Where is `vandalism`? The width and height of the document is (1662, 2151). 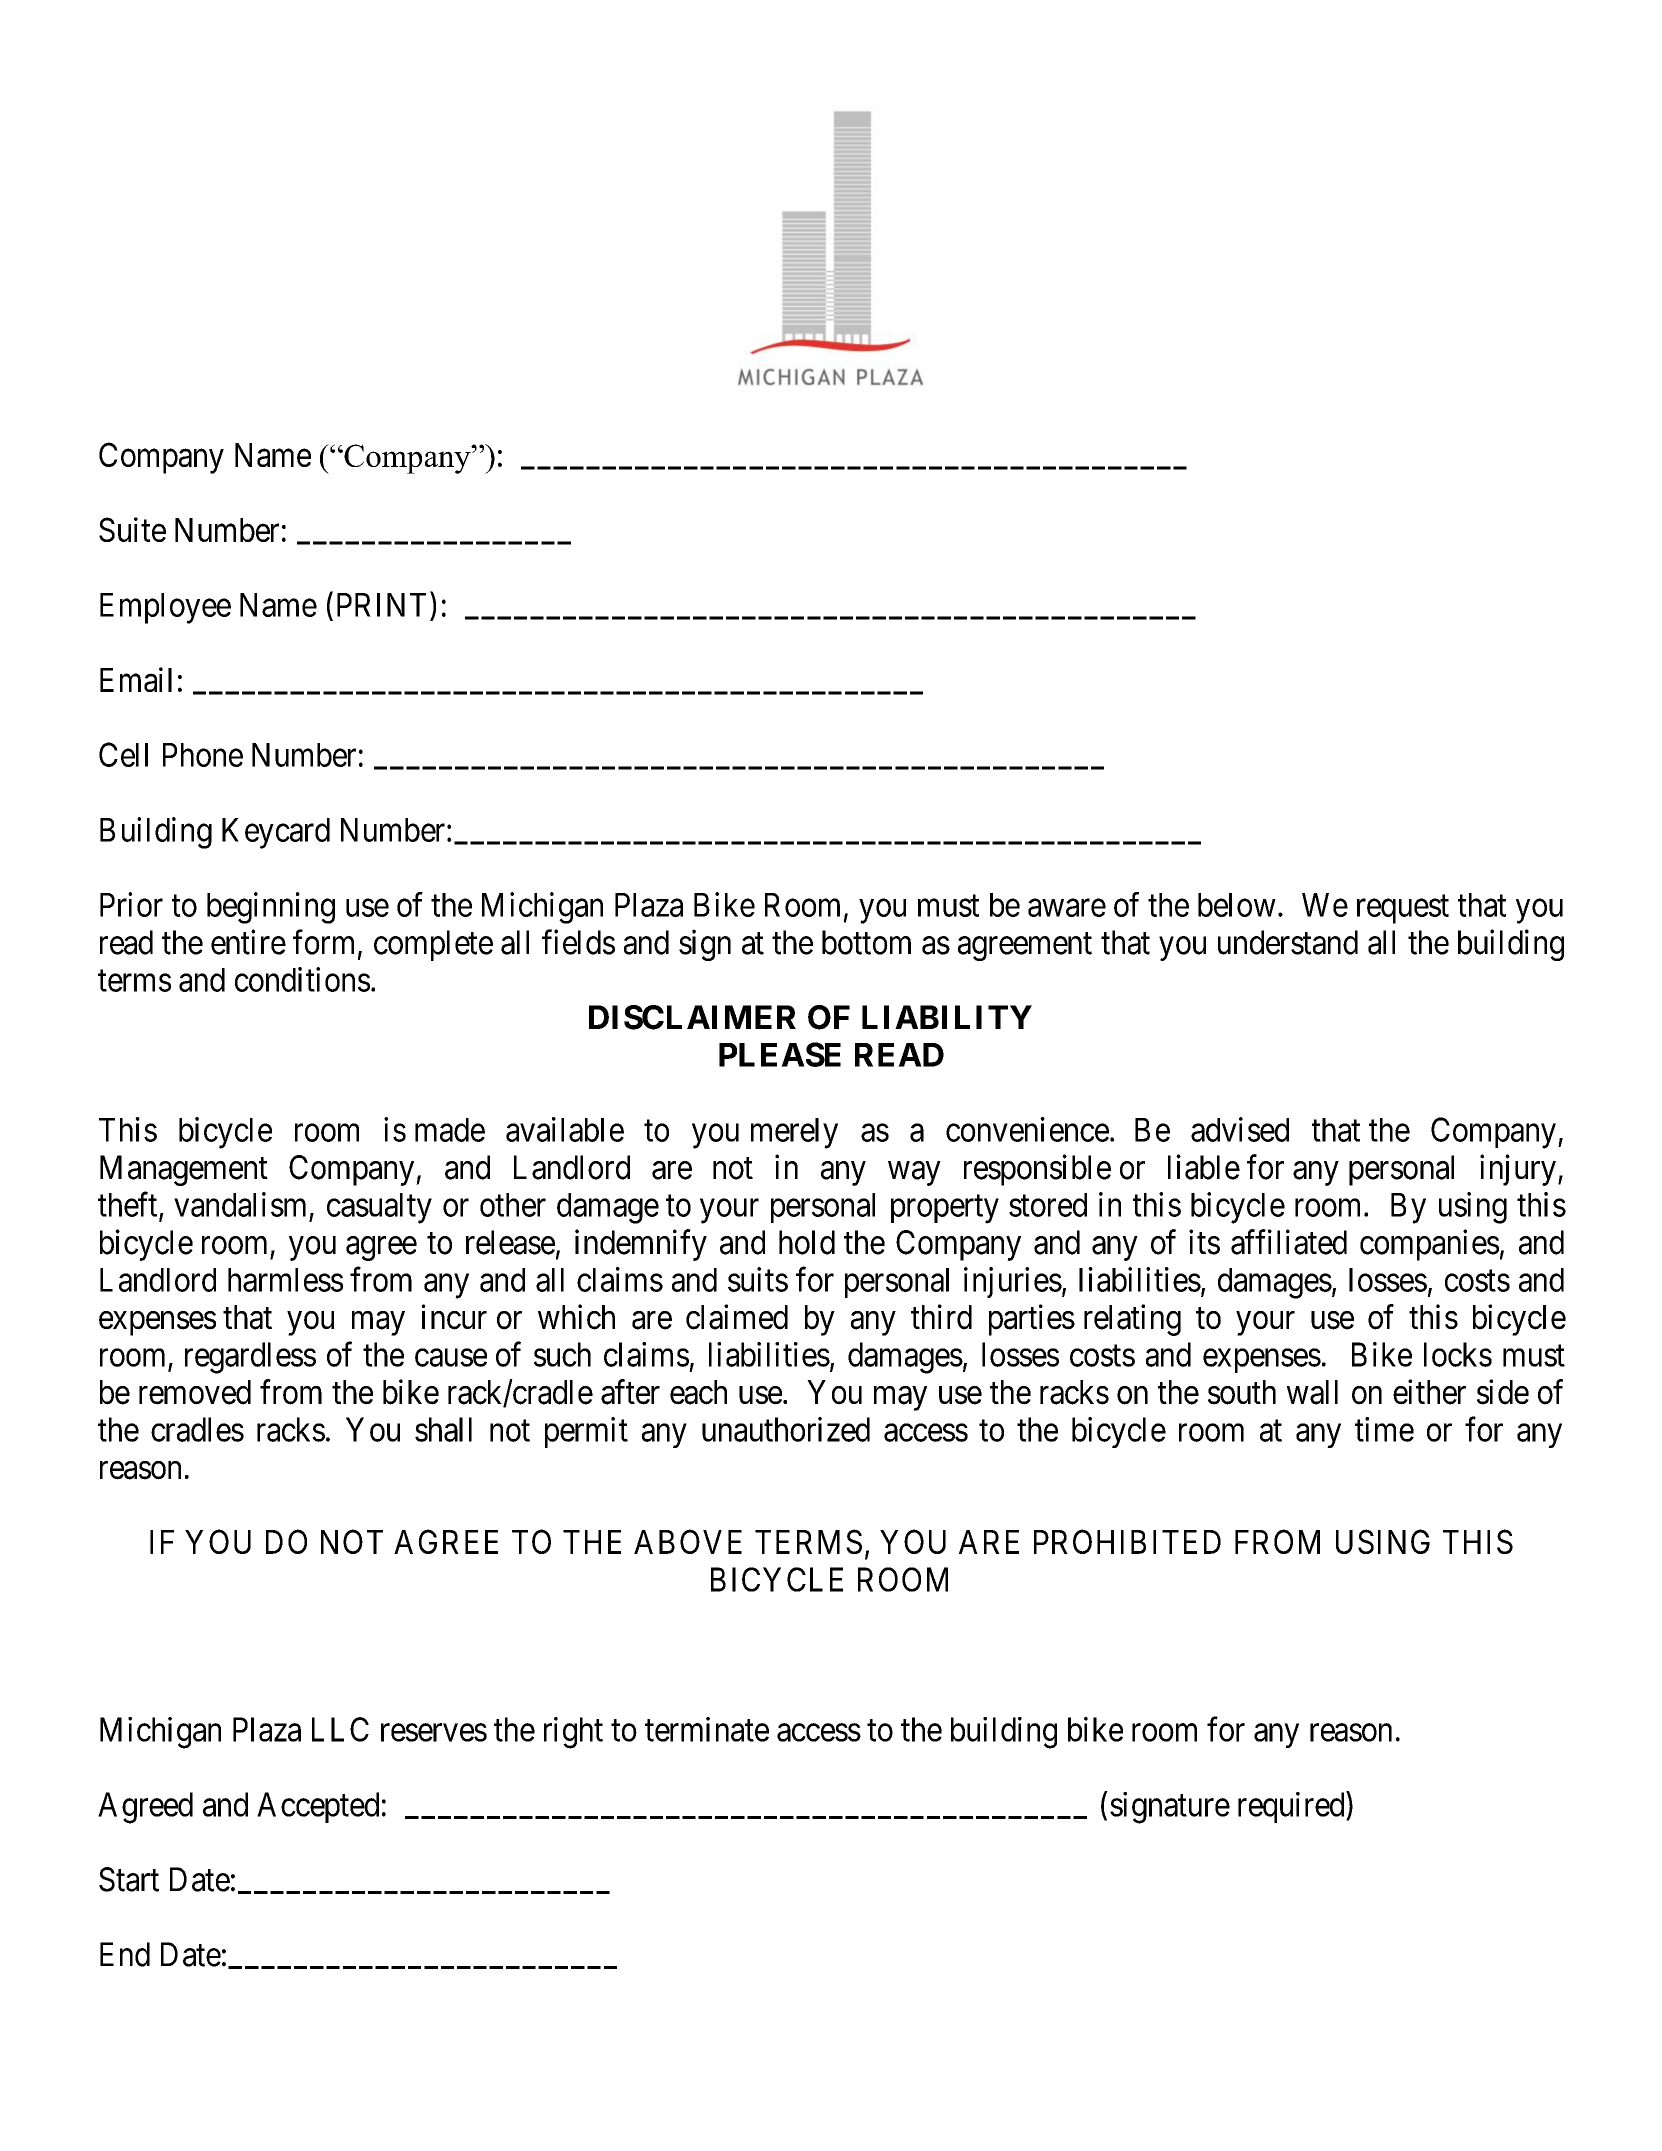
vandalism is located at coordinates (240, 1204).
